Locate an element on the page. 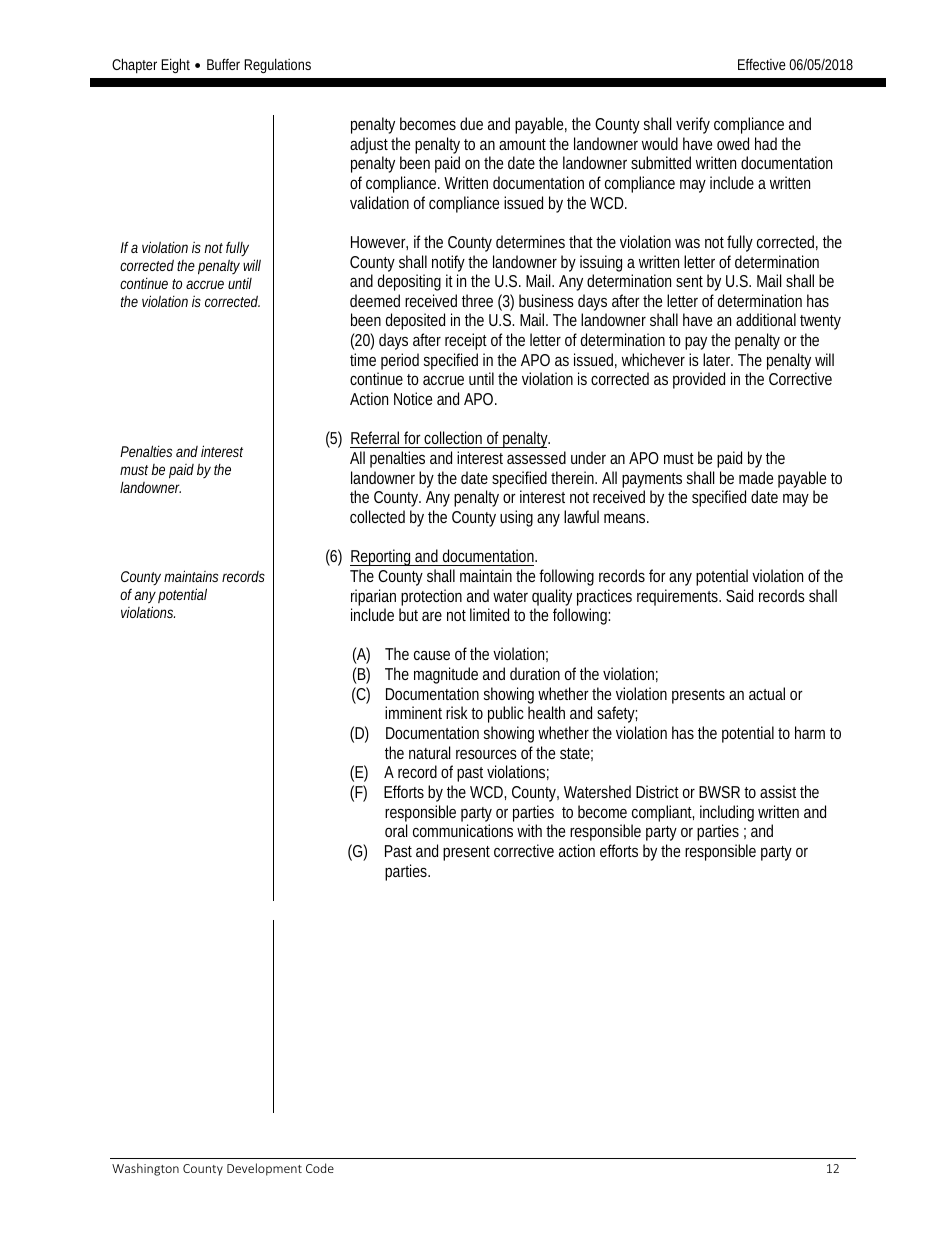 The image size is (952, 1233). including is located at coordinates (727, 815).
